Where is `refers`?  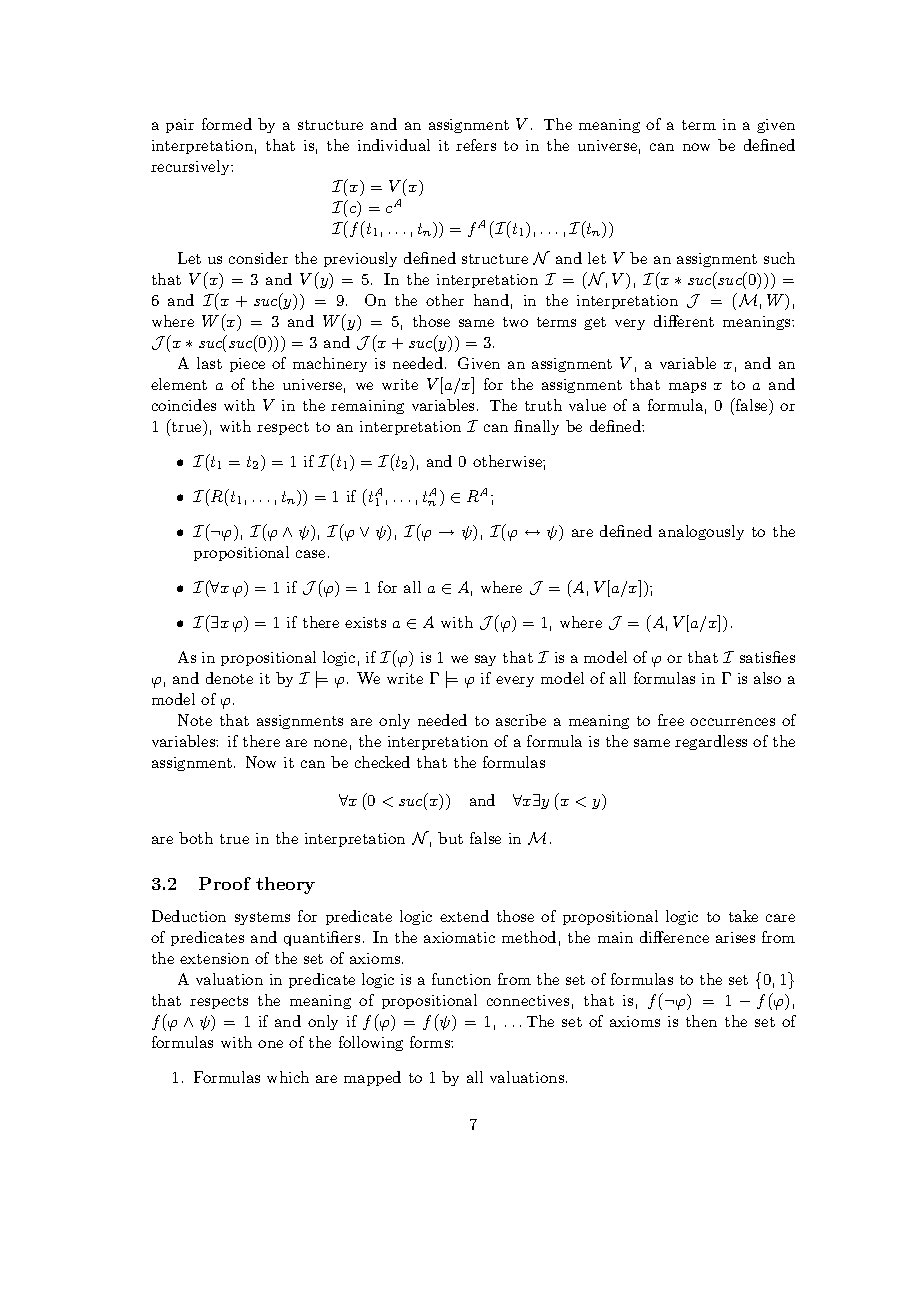
refers is located at coordinates (476, 145).
